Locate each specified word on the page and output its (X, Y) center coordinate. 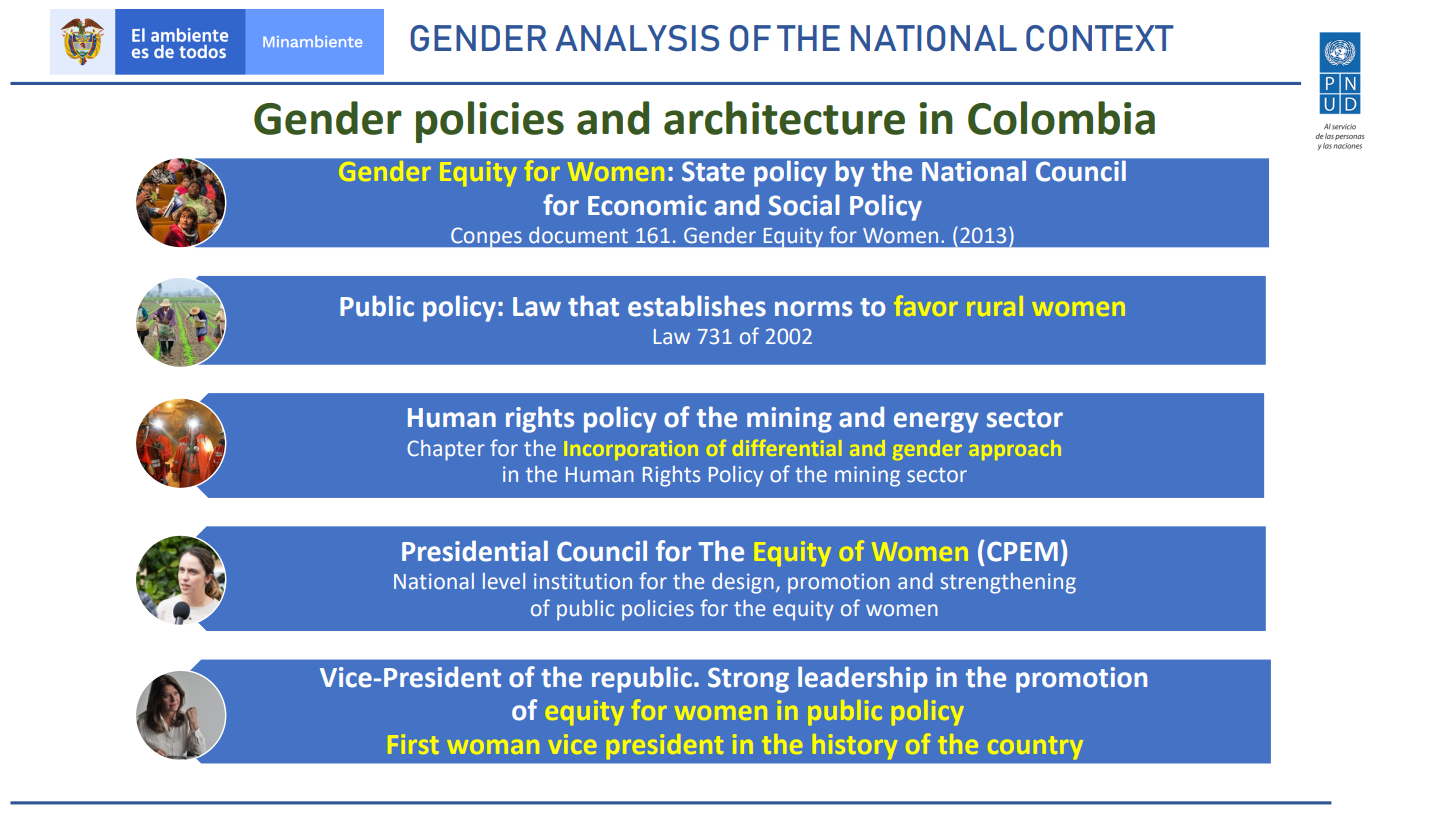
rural (996, 306)
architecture (784, 118)
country (1036, 747)
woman (494, 747)
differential (788, 448)
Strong (748, 680)
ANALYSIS (637, 38)
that (593, 306)
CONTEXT (1100, 38)
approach (1016, 450)
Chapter (446, 450)
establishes (697, 306)
